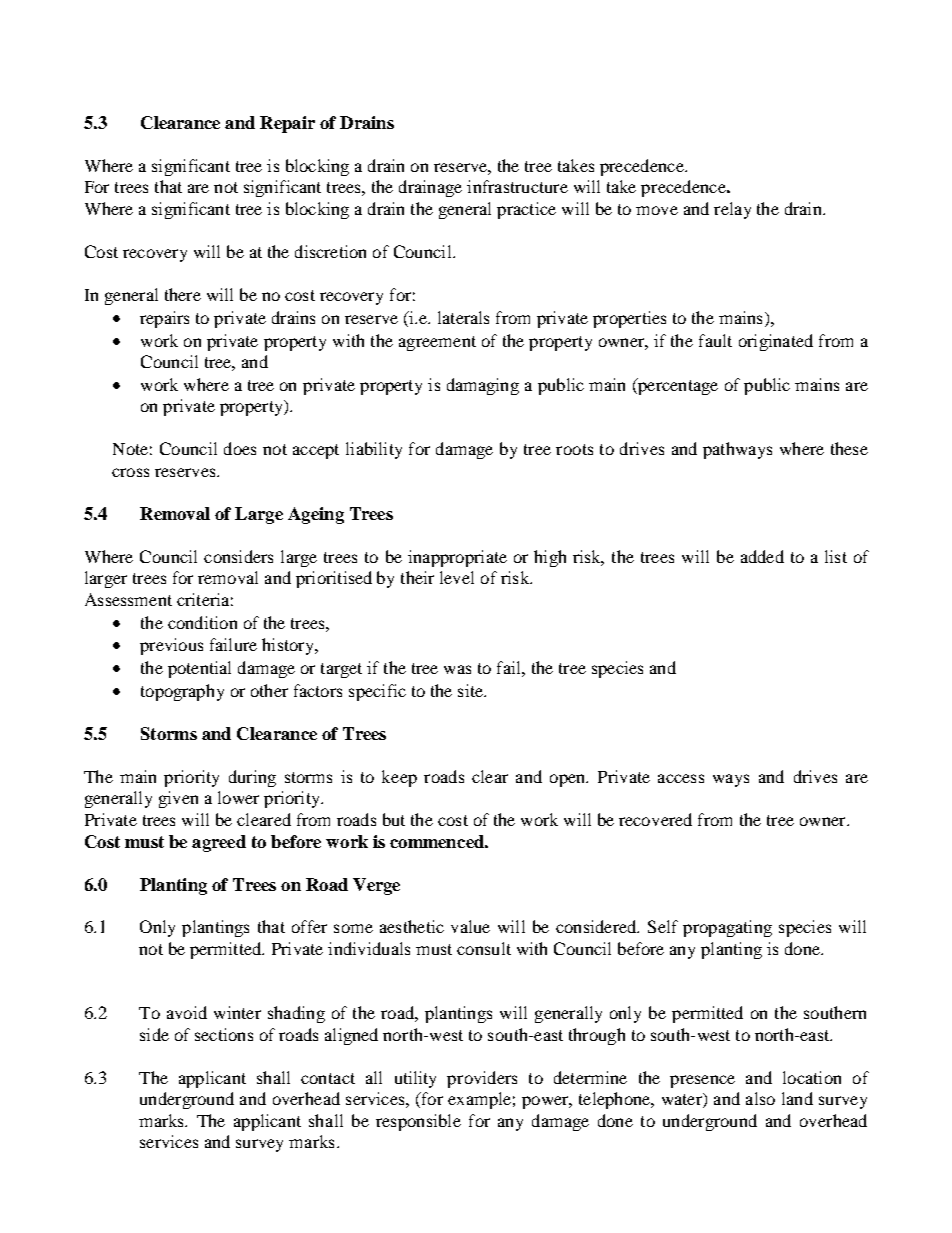 The image size is (952, 1233). Describe the element at coordinates (681, 778) in the document. I see `access` at that location.
